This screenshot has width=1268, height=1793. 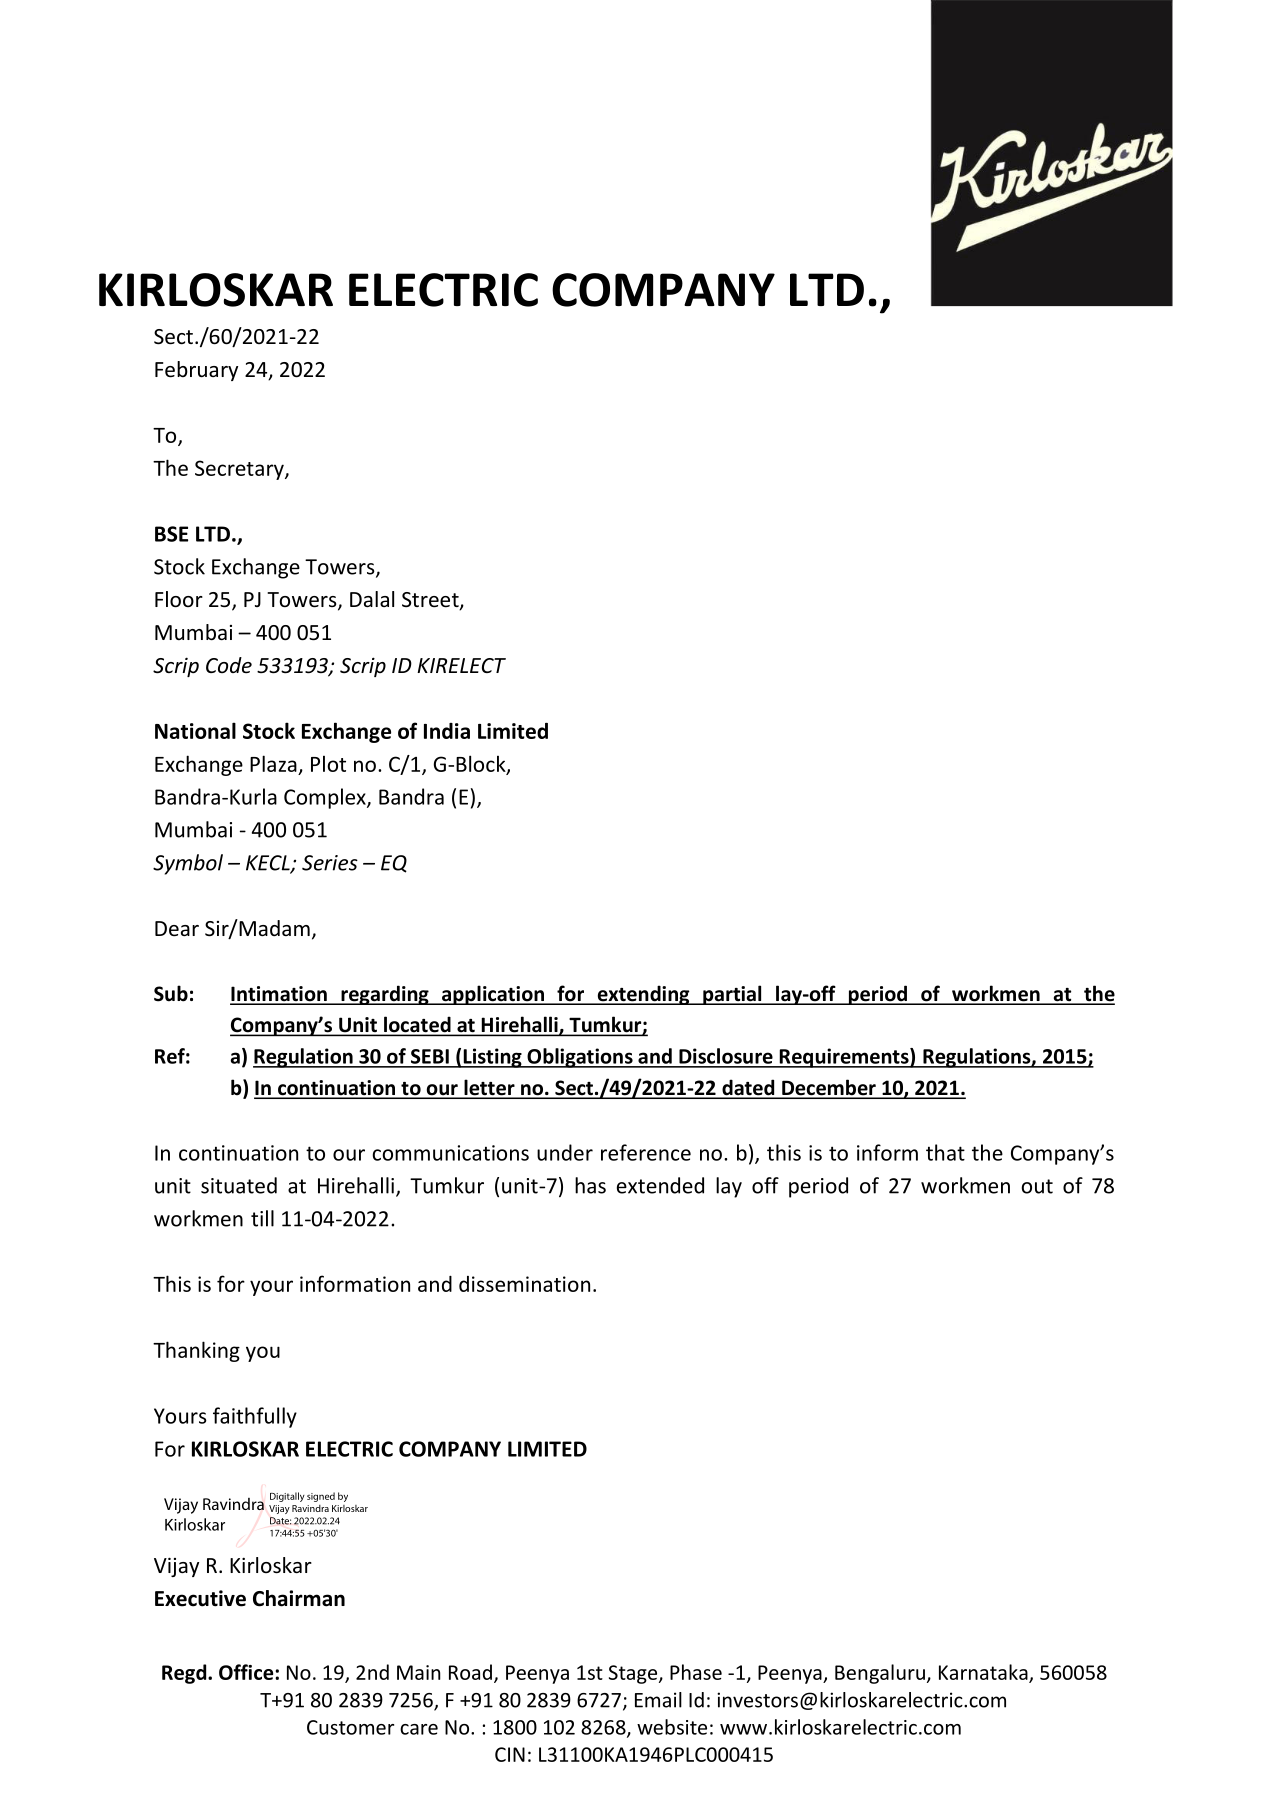 I want to click on Secretary, so click(x=240, y=470).
